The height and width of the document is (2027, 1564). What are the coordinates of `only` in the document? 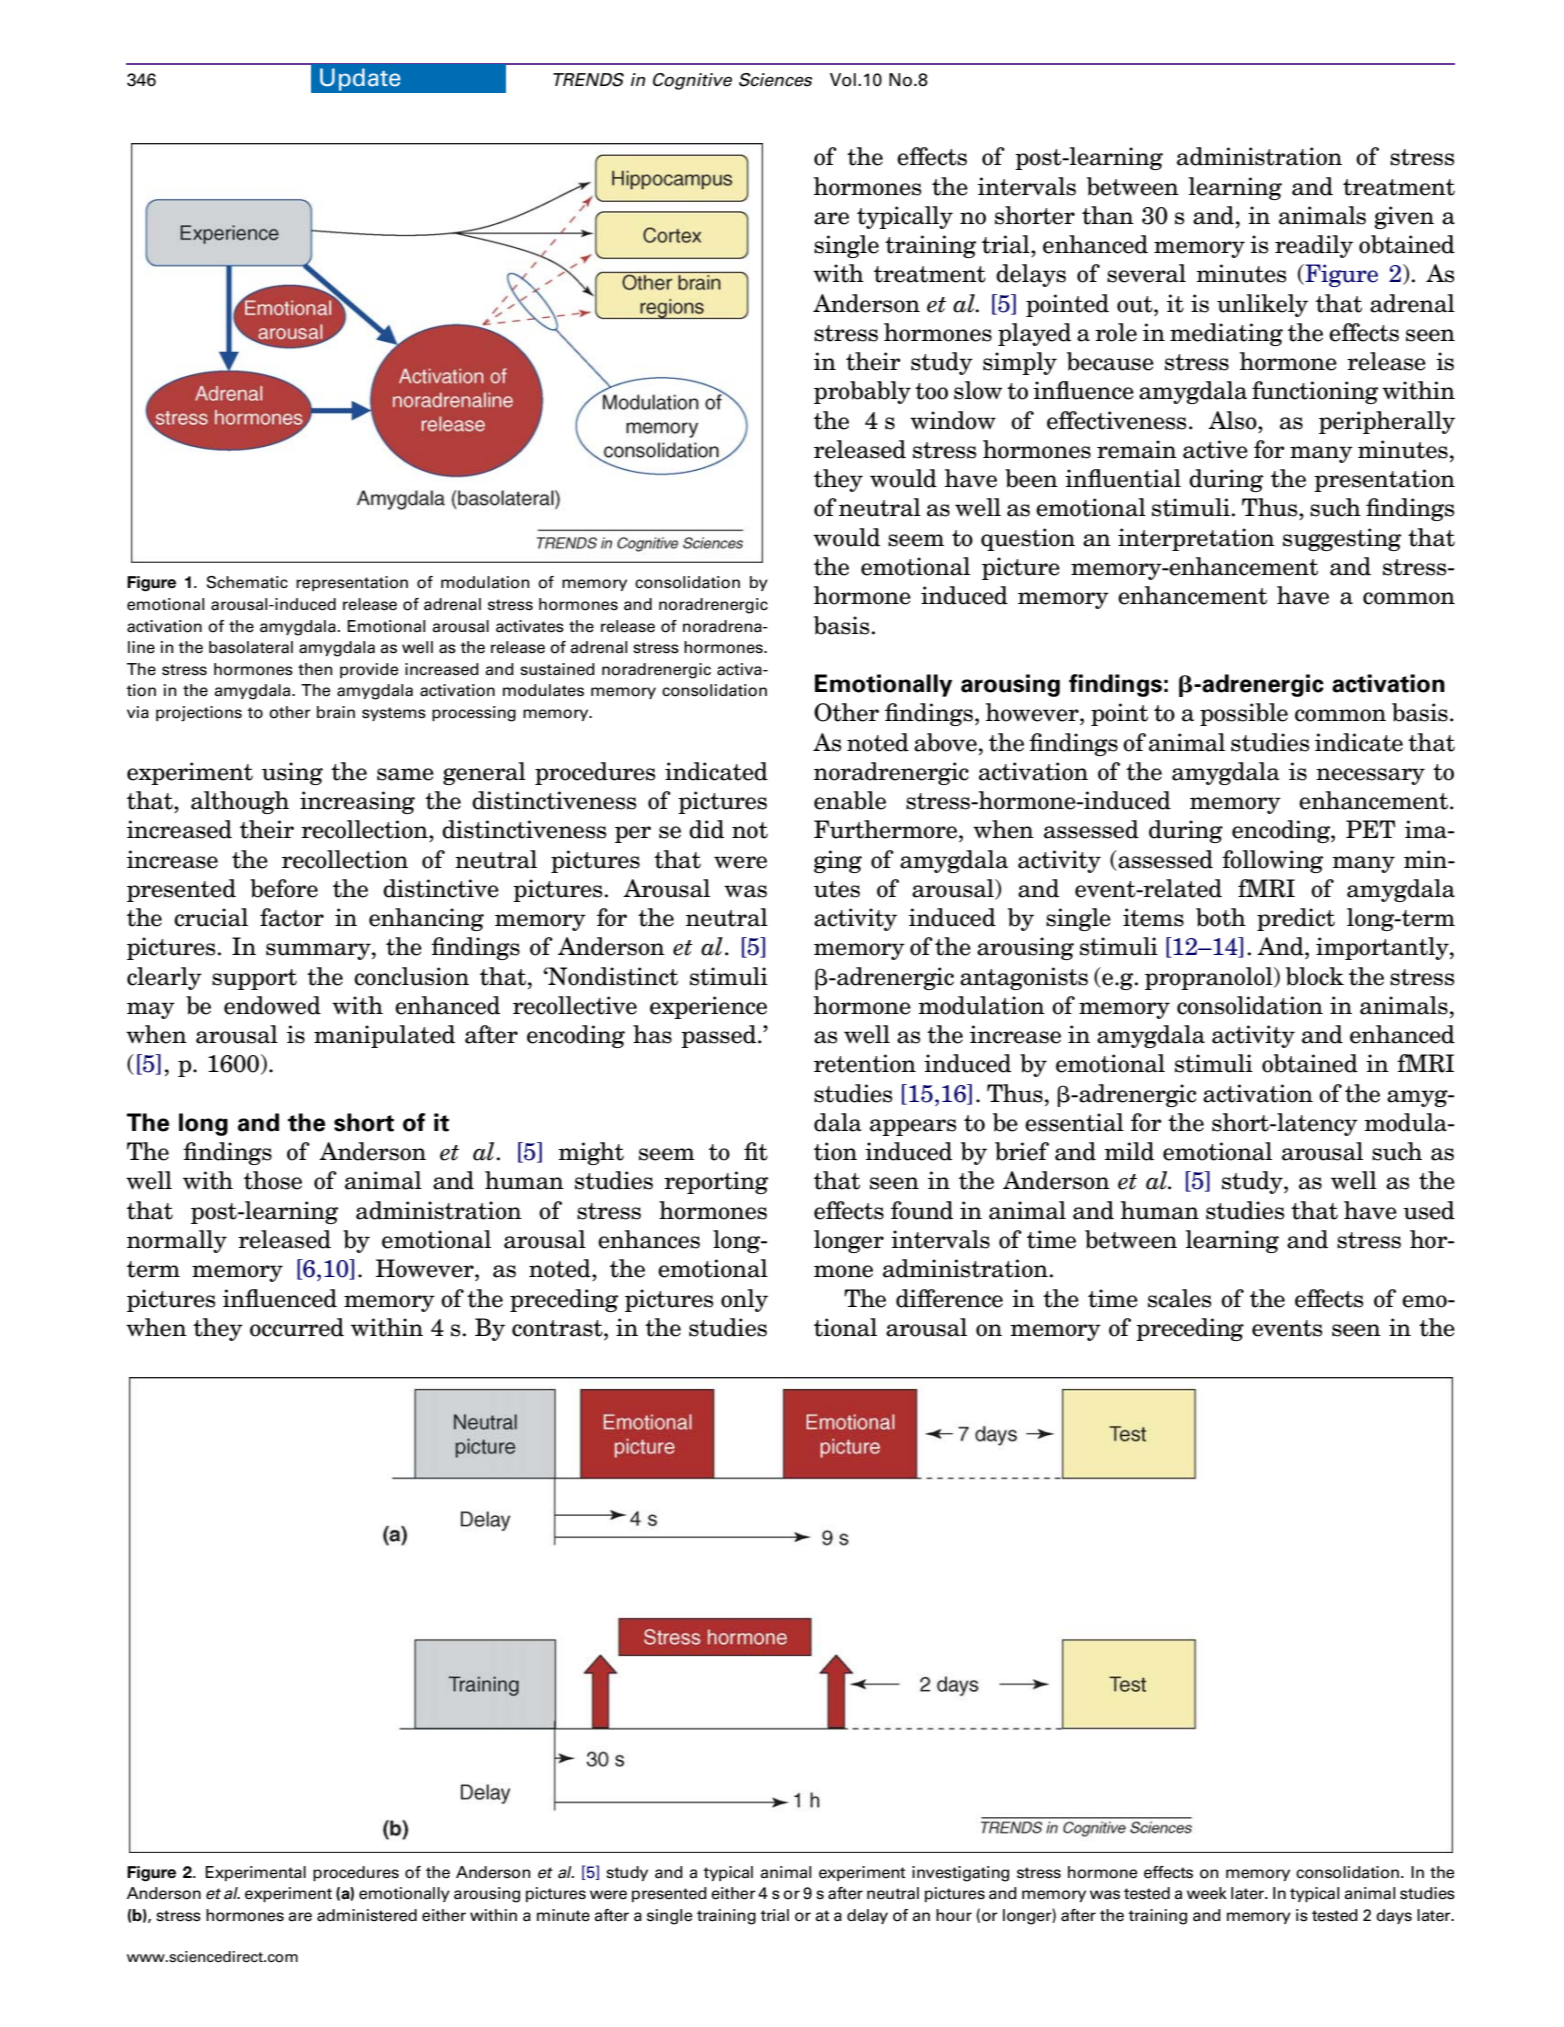 It's located at (744, 1300).
